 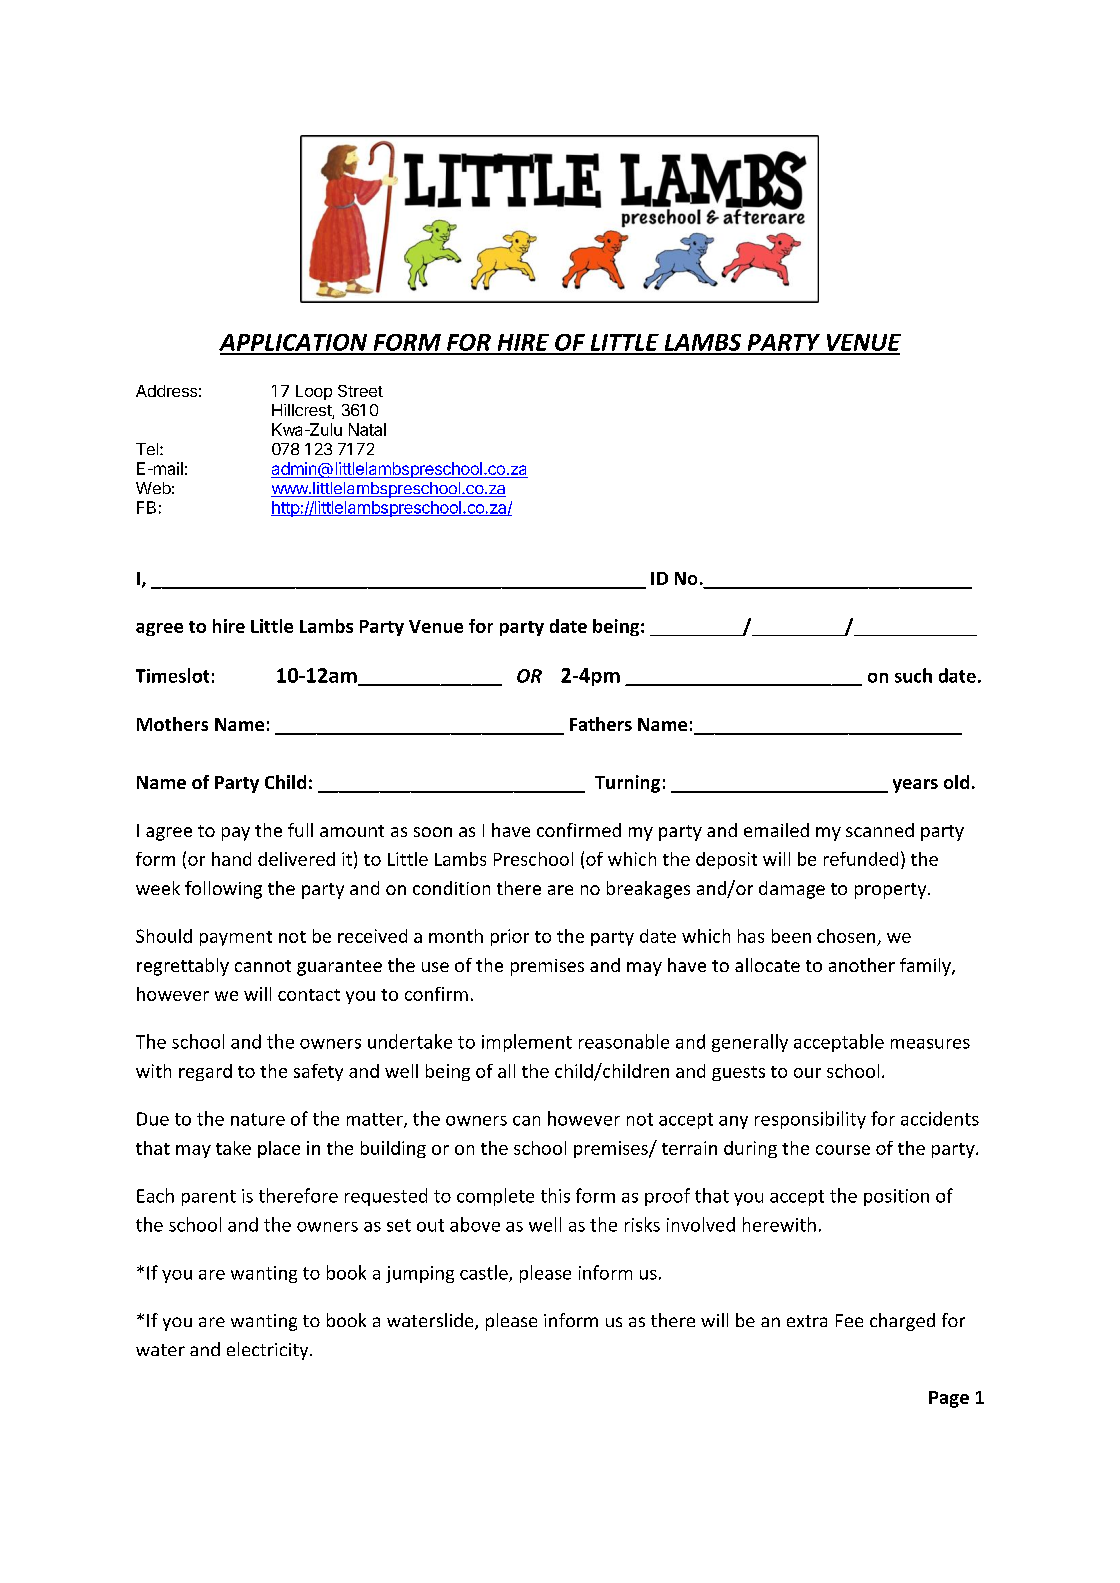 I want to click on Fathers, so click(x=601, y=724).
